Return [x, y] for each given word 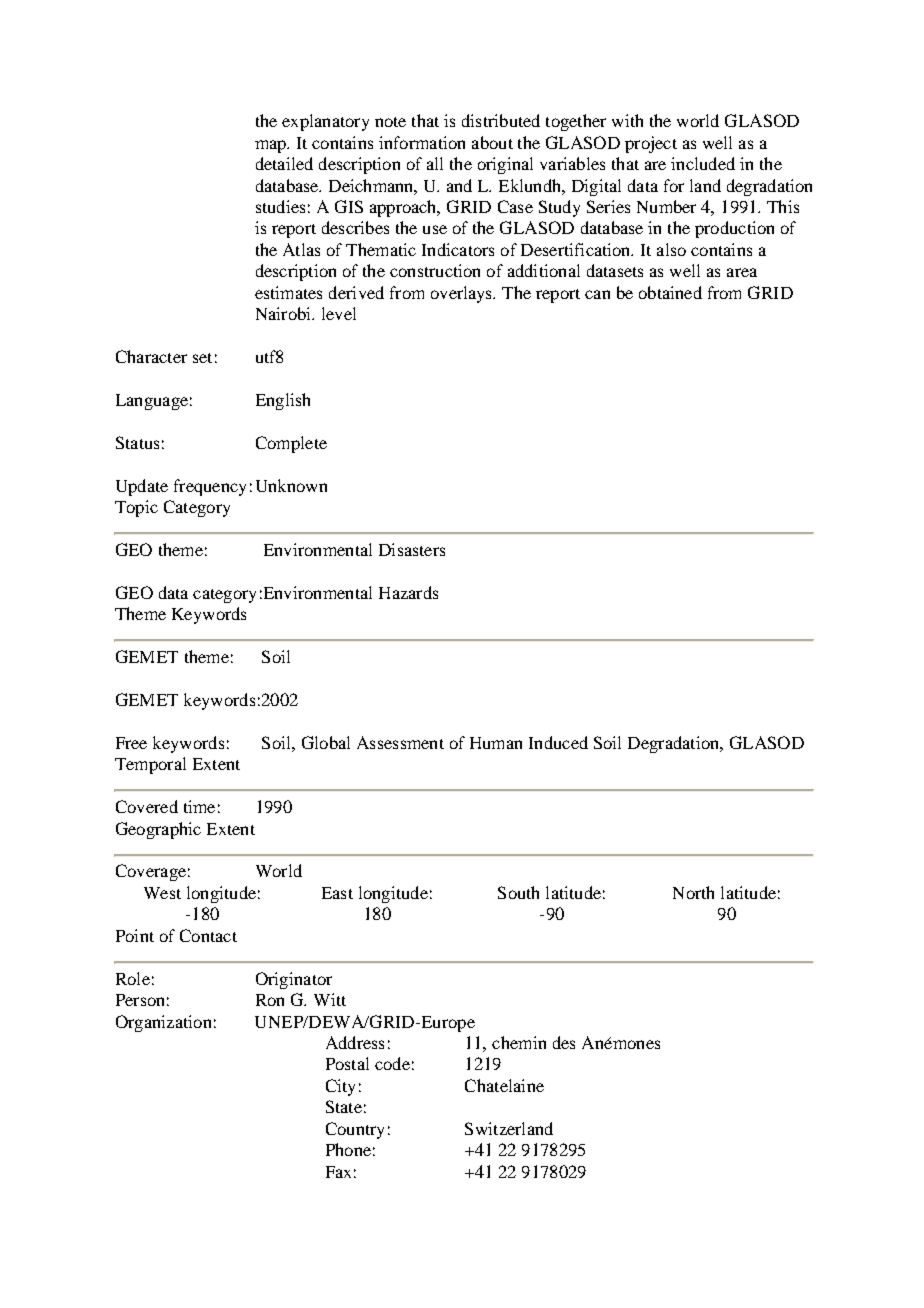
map [271, 146]
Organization [163, 1023]
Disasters [412, 549]
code [392, 1063]
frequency [210, 487]
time [199, 806]
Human [496, 743]
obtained [670, 292]
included [703, 163]
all [435, 163]
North [693, 892]
